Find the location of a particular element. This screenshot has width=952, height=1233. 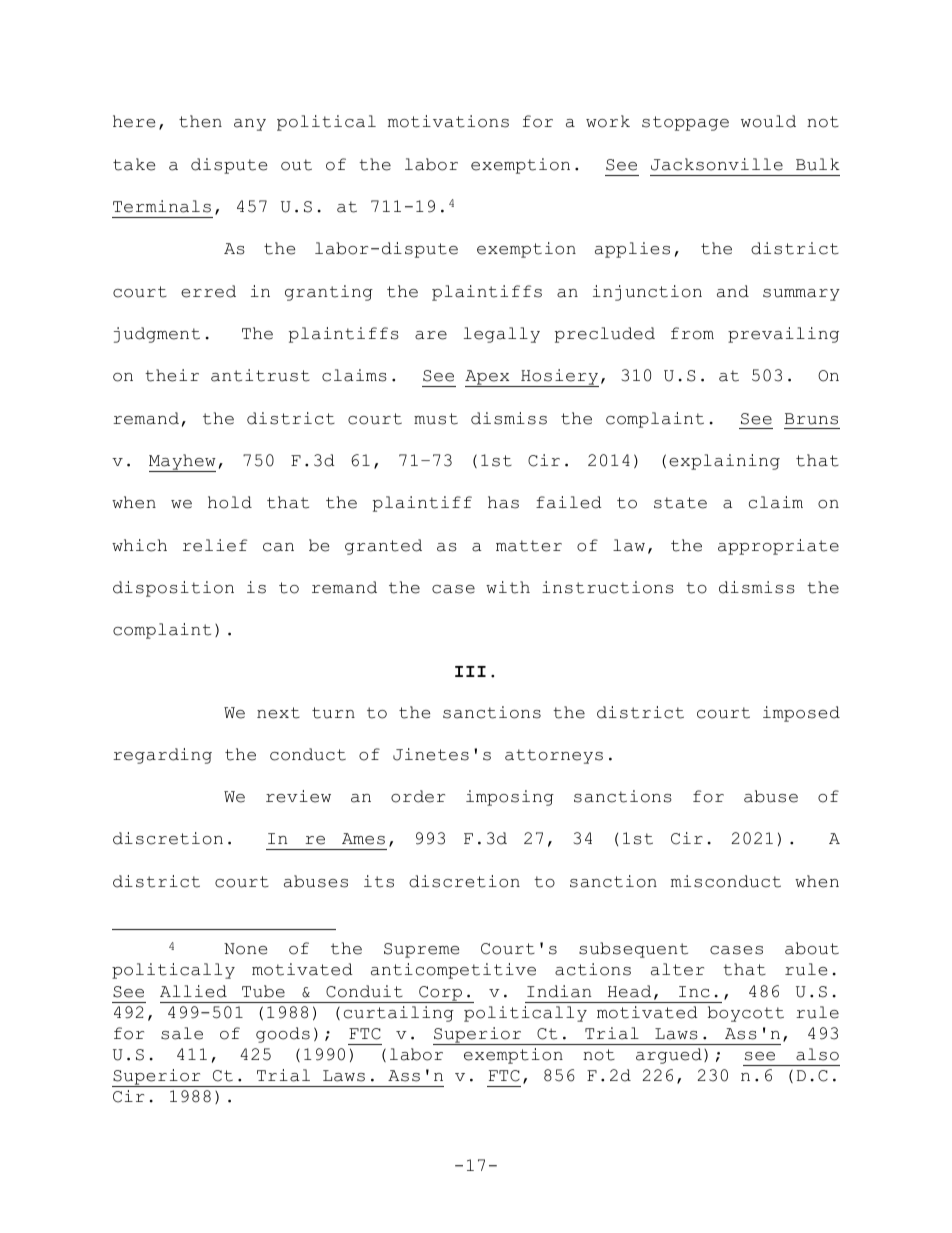

sale is located at coordinates (182, 1033).
